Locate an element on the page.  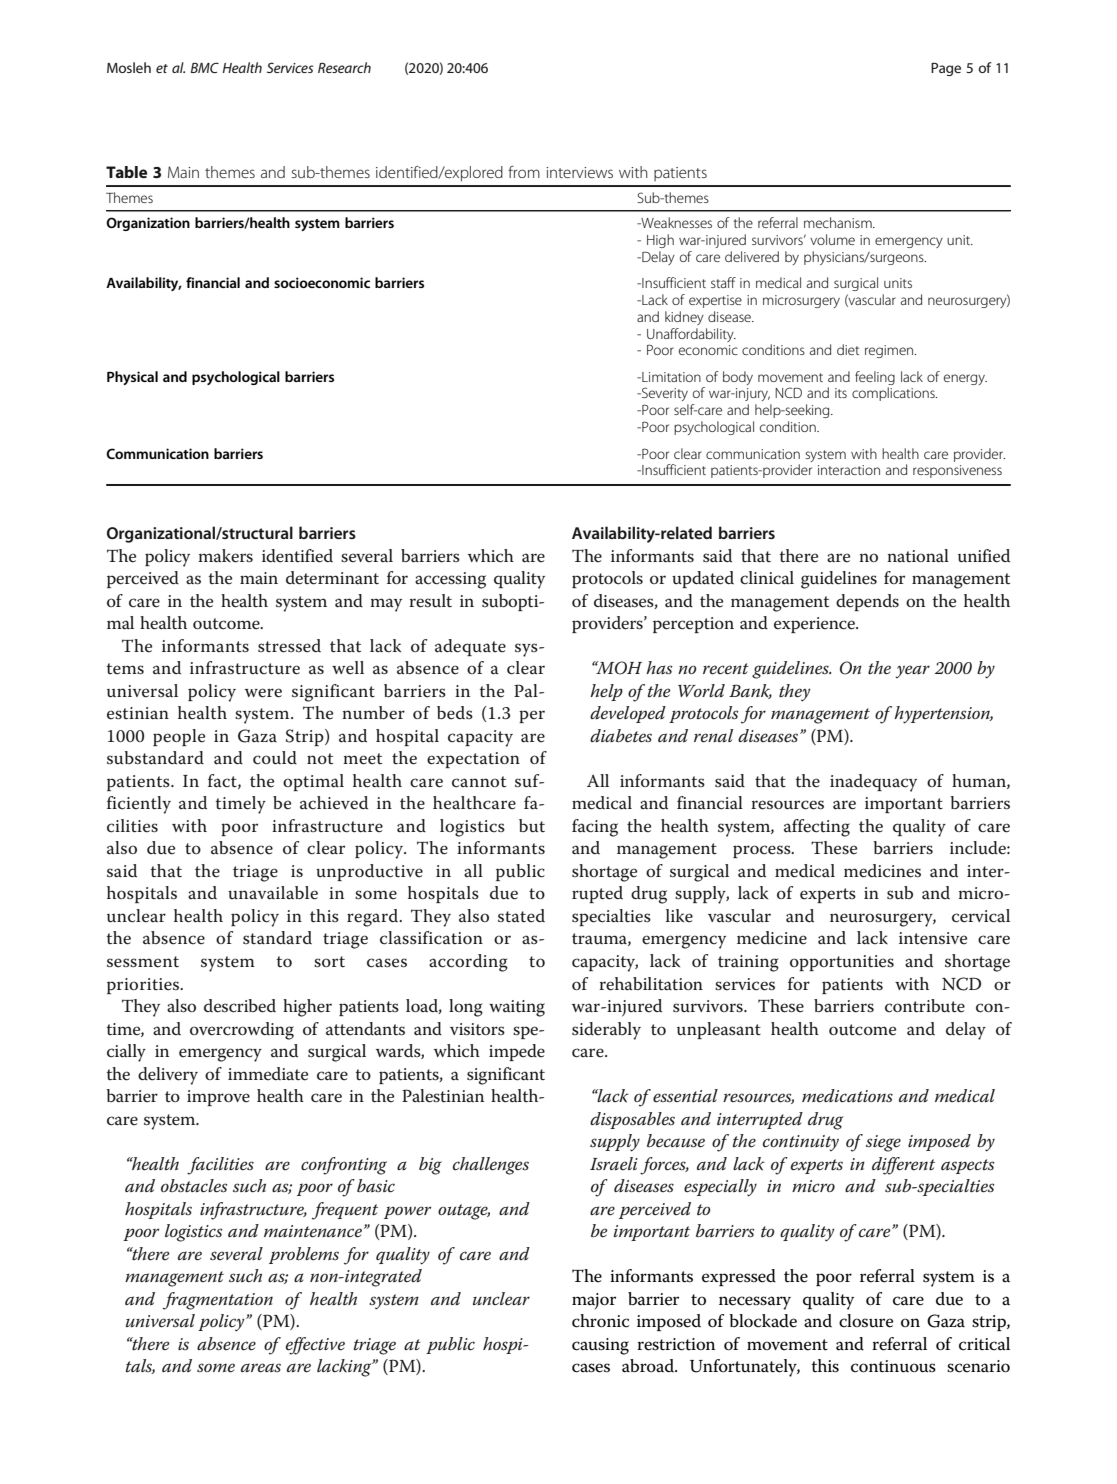
BMC is located at coordinates (205, 67).
